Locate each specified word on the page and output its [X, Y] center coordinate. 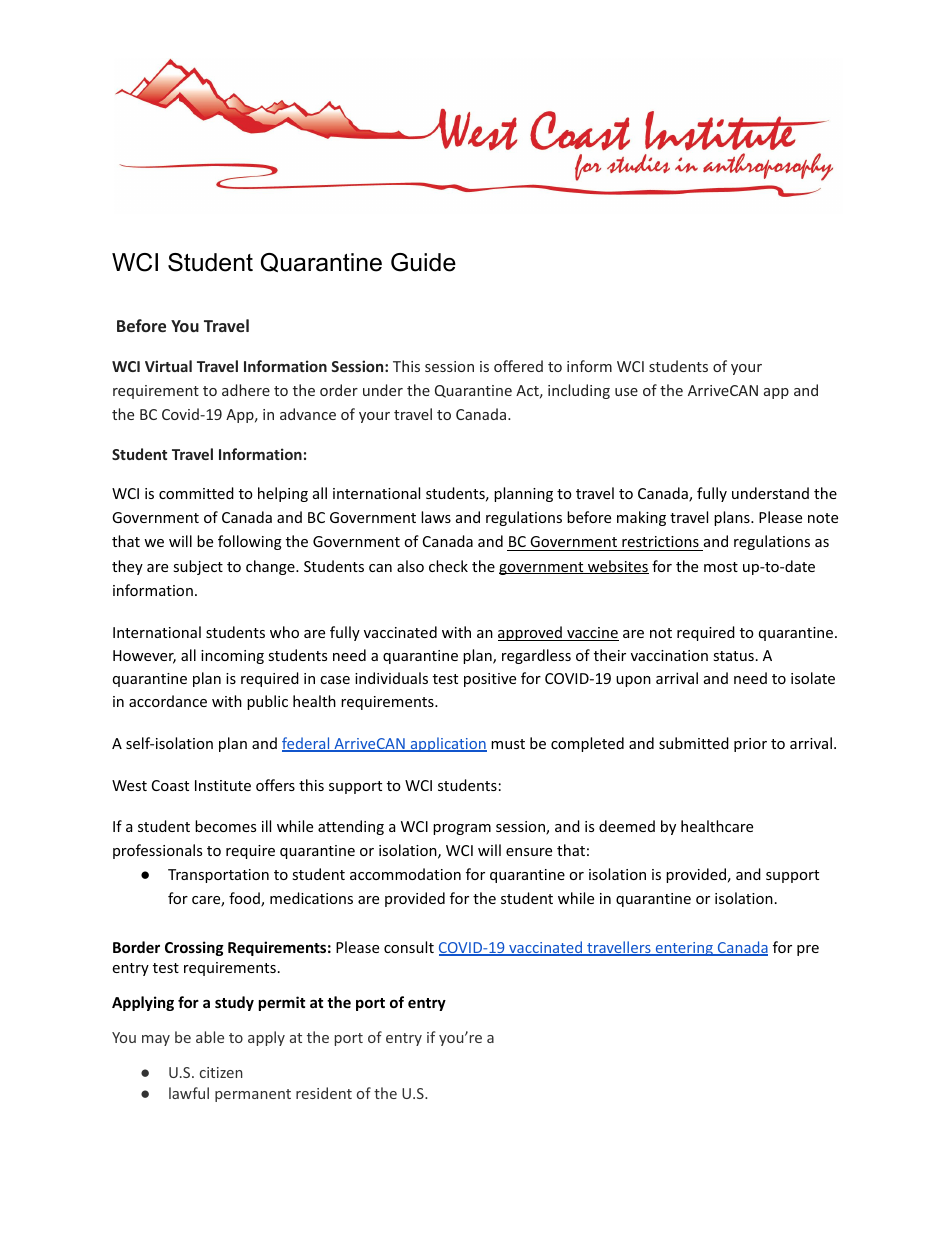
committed [196, 493]
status [733, 656]
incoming [232, 657]
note [823, 518]
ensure [529, 852]
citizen [221, 1072]
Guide [423, 262]
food [245, 899]
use [626, 392]
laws [436, 517]
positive [490, 680]
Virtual [168, 366]
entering [684, 949]
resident [324, 1093]
